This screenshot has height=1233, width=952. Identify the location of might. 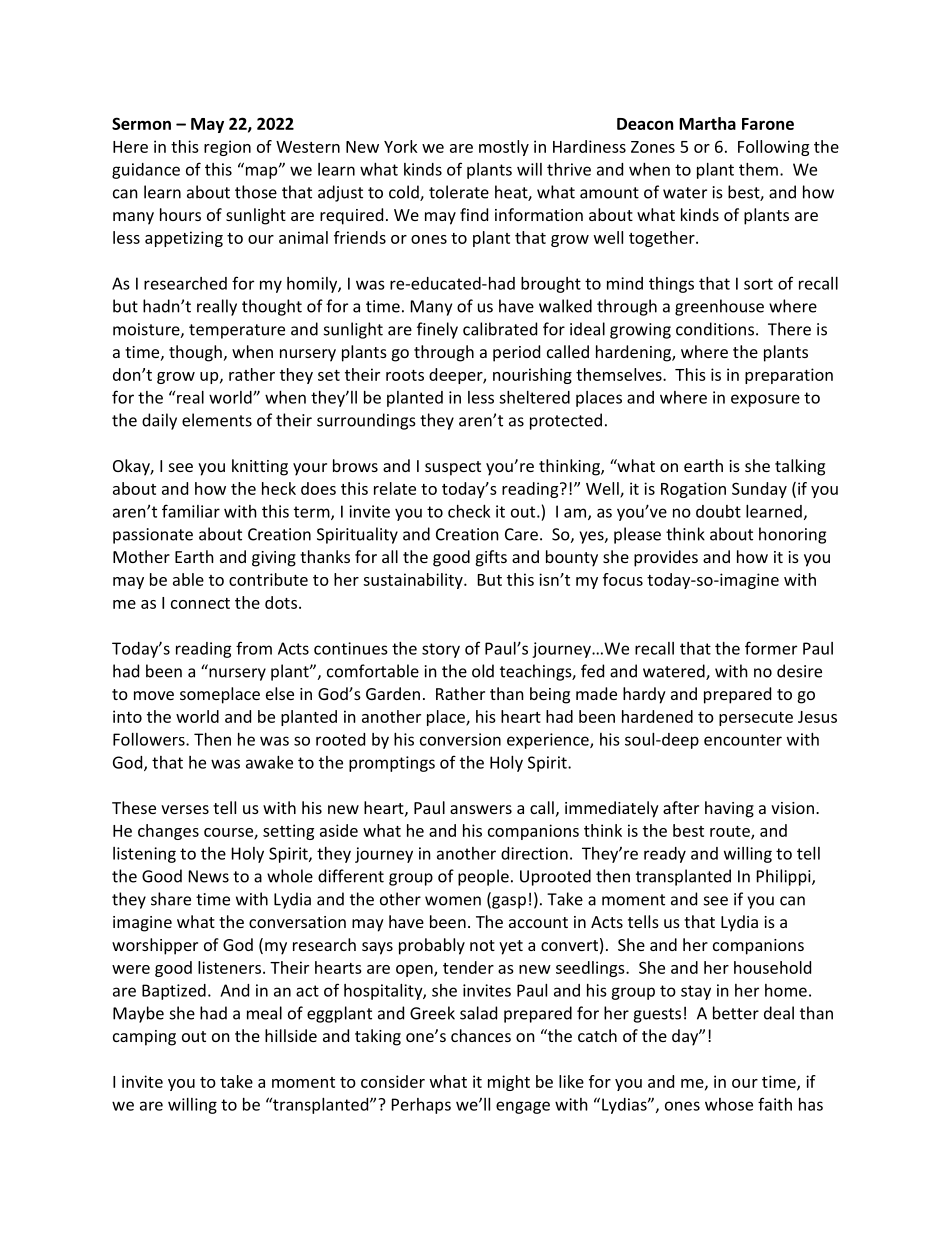
(509, 1083).
